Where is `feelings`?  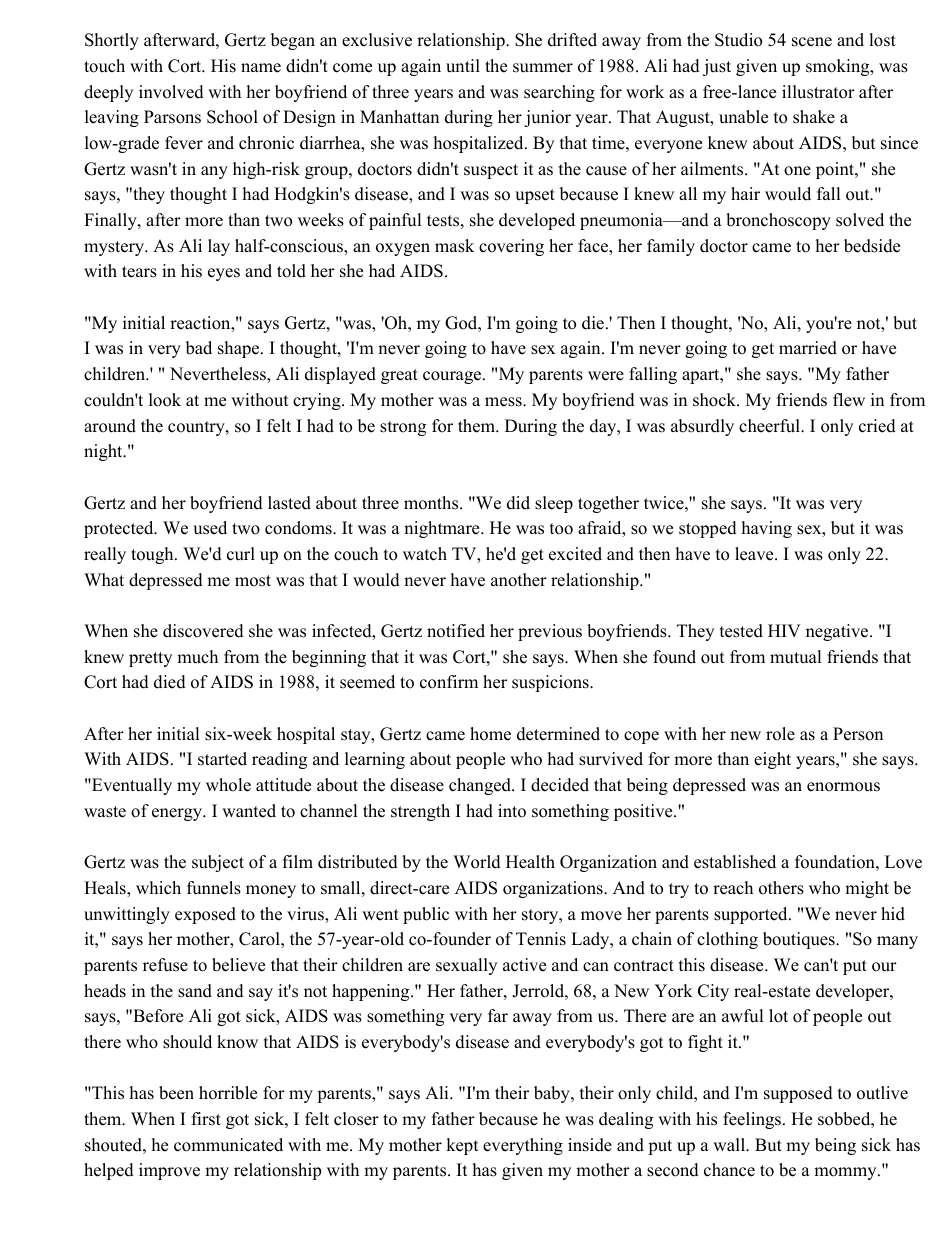
feelings is located at coordinates (753, 1120).
